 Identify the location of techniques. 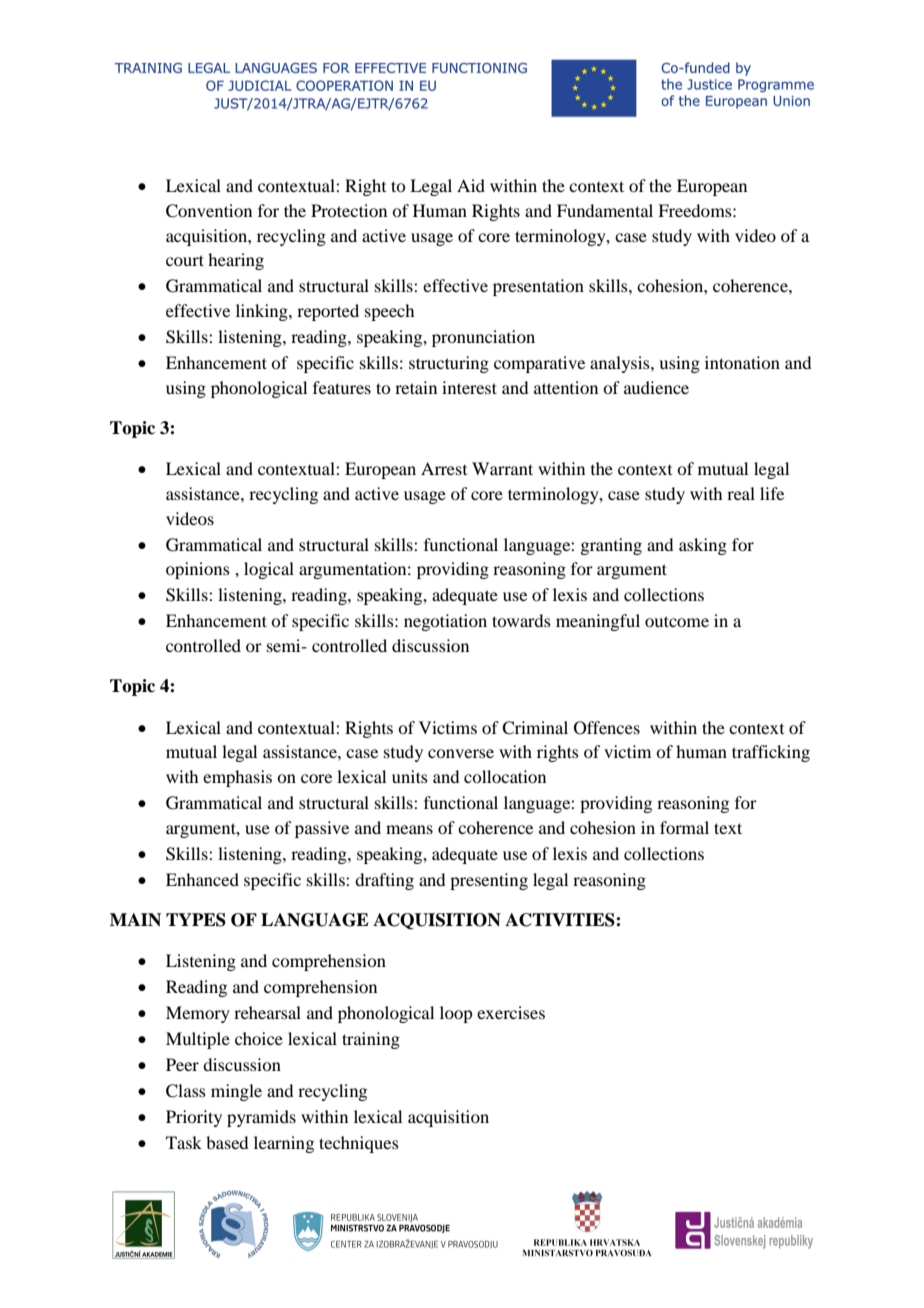
(359, 1144).
